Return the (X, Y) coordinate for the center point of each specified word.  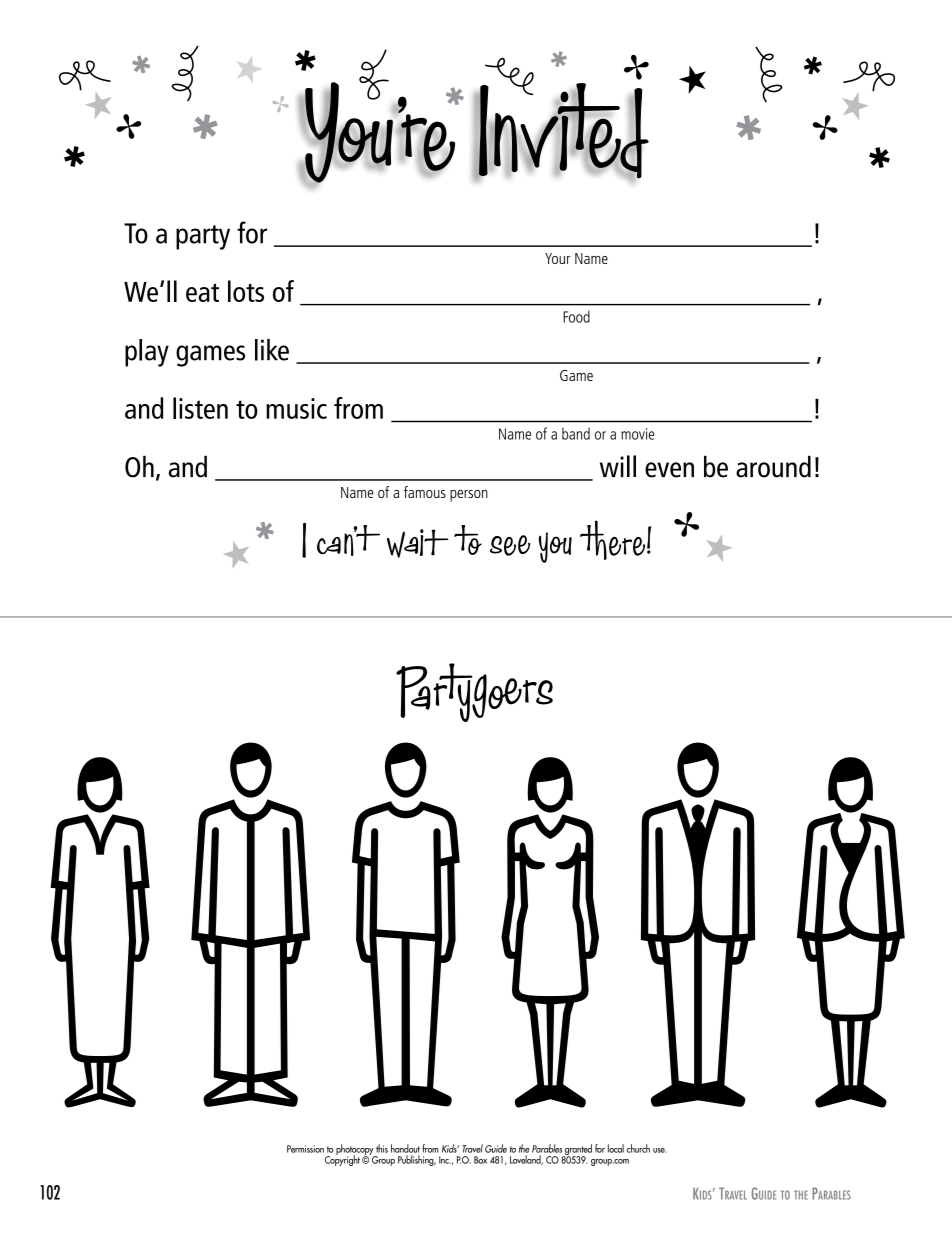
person (469, 496)
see (510, 545)
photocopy (356, 1150)
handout (405, 1148)
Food (576, 316)
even (669, 470)
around (773, 466)
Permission (305, 1149)
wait (417, 543)
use (660, 1150)
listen (200, 408)
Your (557, 258)
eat (202, 292)
